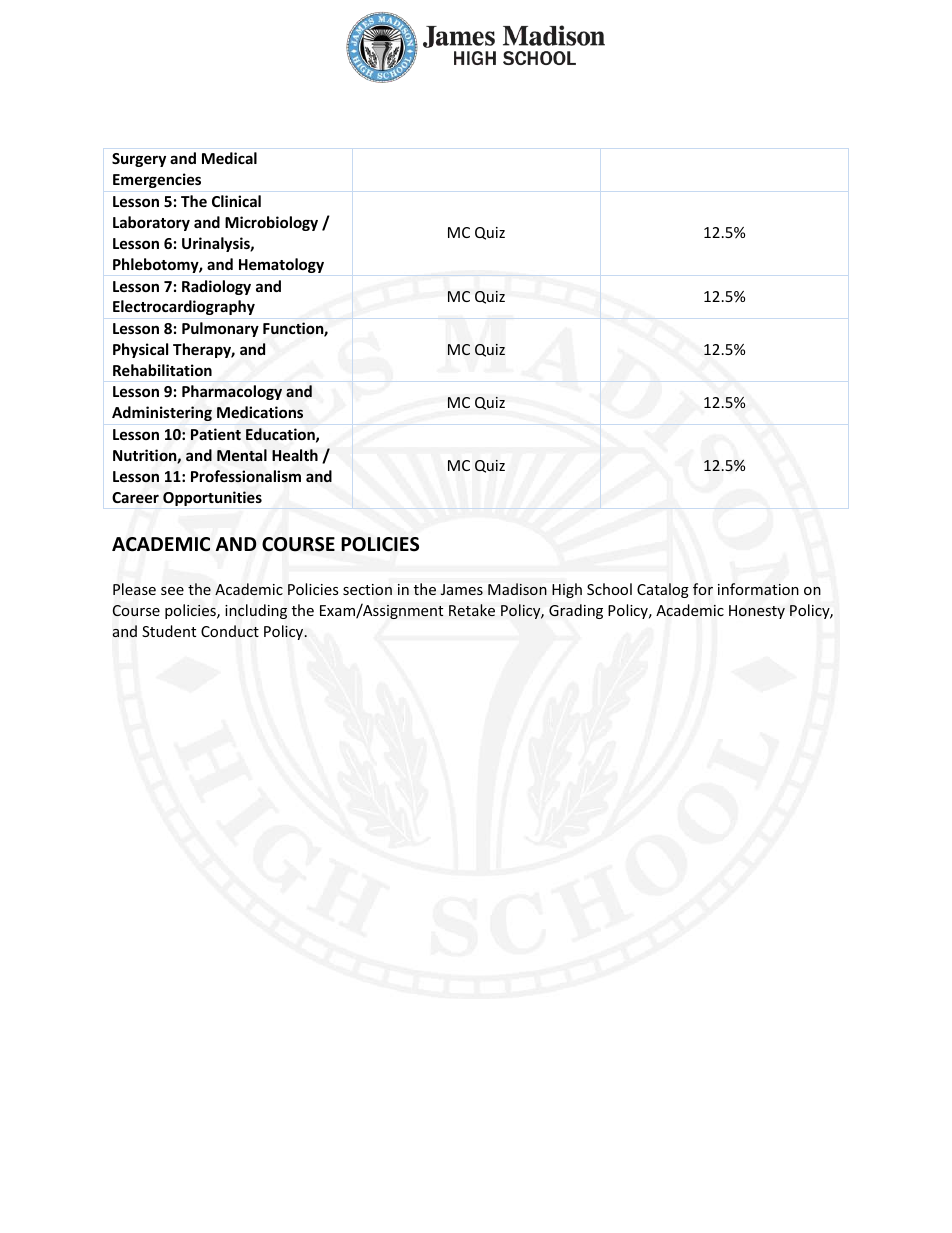  What do you see at coordinates (472, 610) in the screenshot?
I see `Retake` at bounding box center [472, 610].
